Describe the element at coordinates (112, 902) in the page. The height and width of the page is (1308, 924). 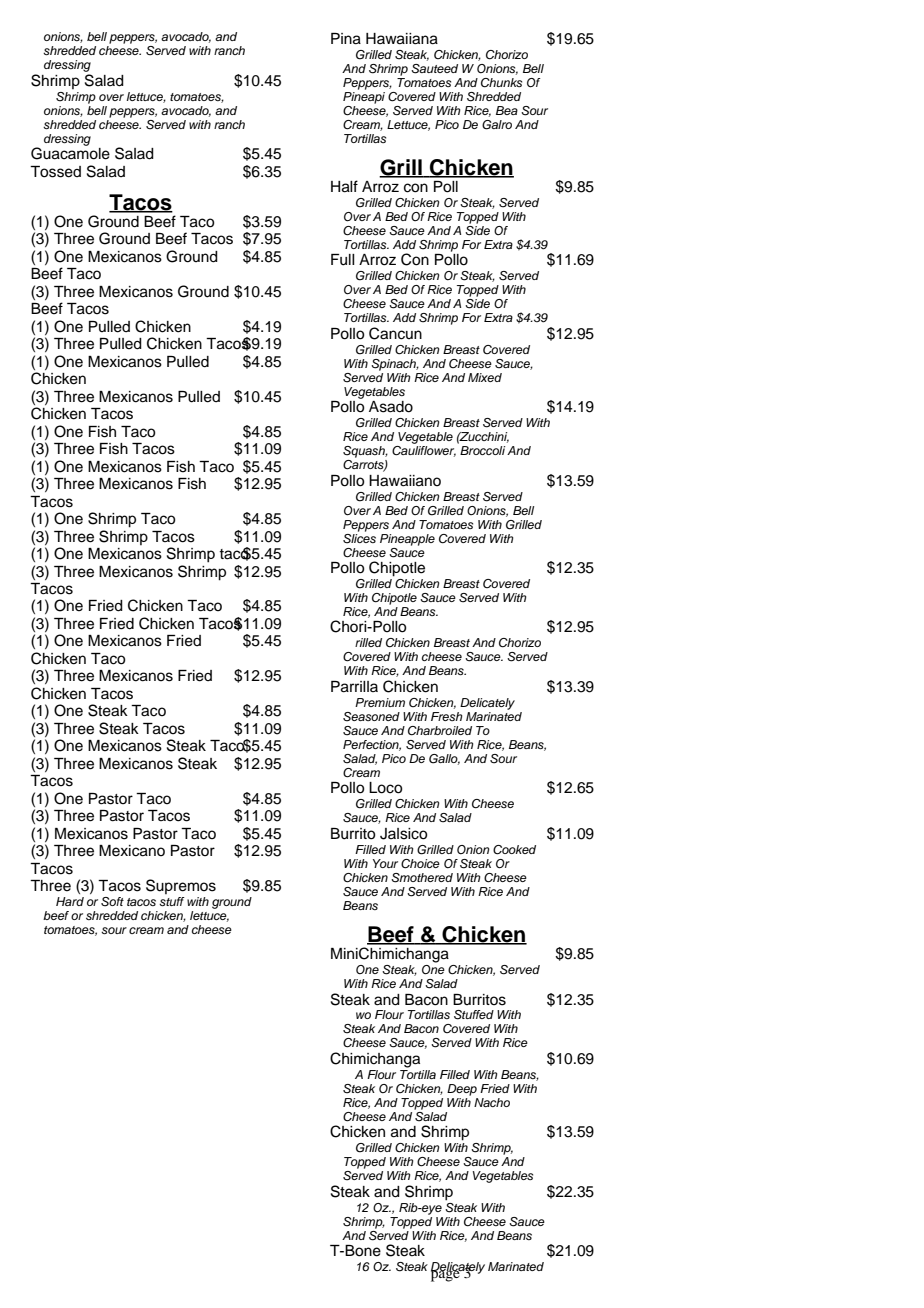
I see `Soft` at that location.
